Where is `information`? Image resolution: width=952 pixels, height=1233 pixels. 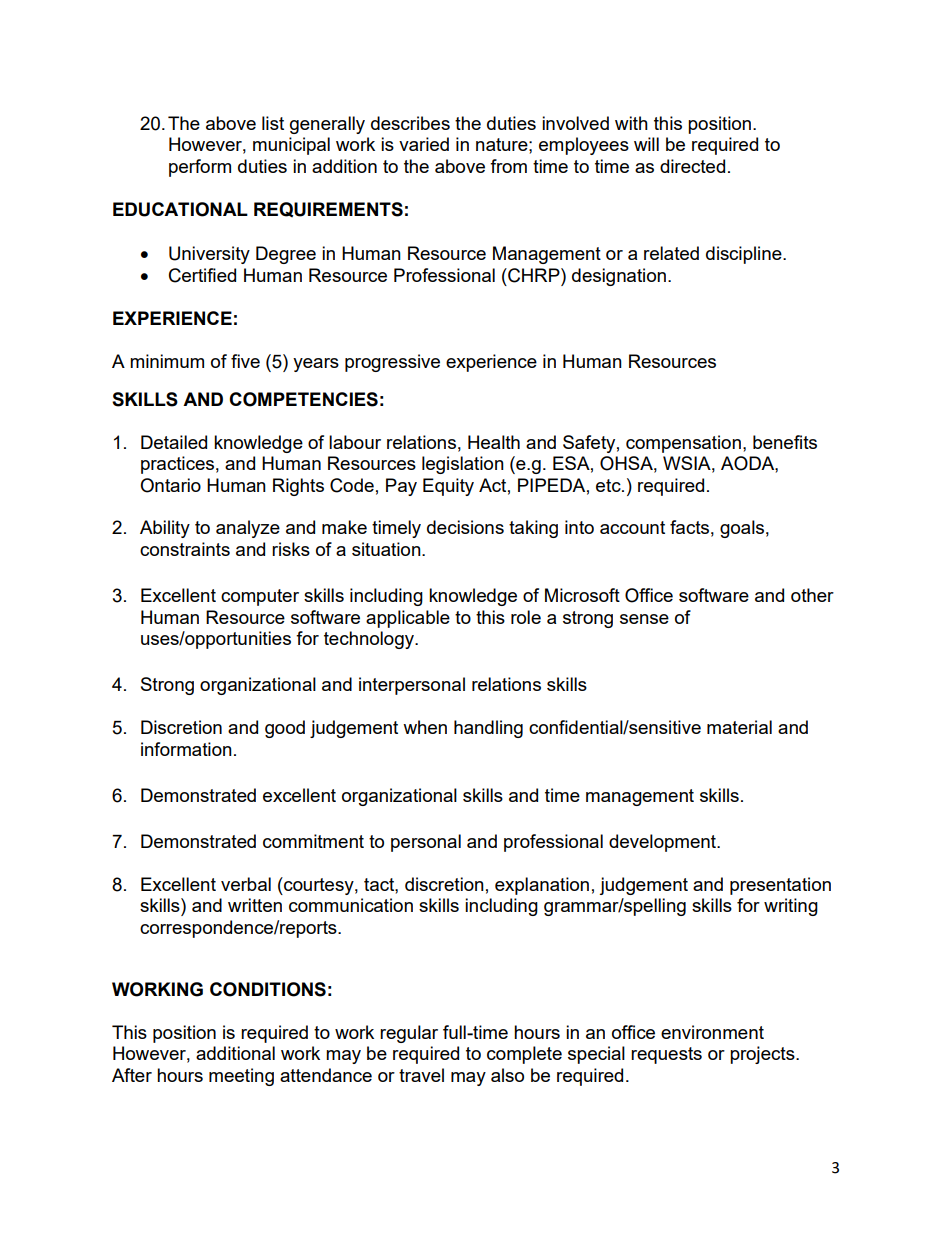 information is located at coordinates (186, 749).
